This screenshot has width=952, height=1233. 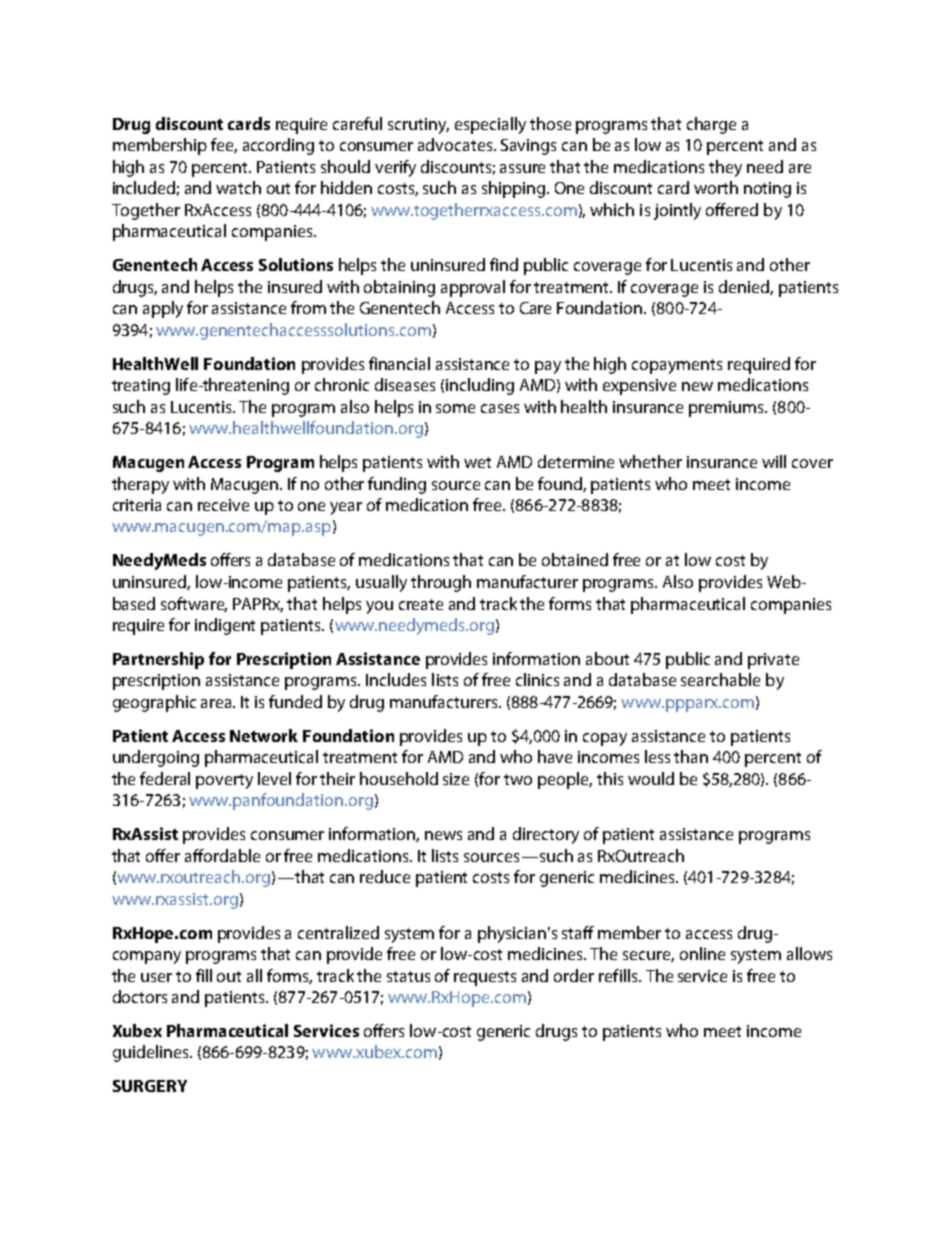 I want to click on size, so click(x=456, y=779).
